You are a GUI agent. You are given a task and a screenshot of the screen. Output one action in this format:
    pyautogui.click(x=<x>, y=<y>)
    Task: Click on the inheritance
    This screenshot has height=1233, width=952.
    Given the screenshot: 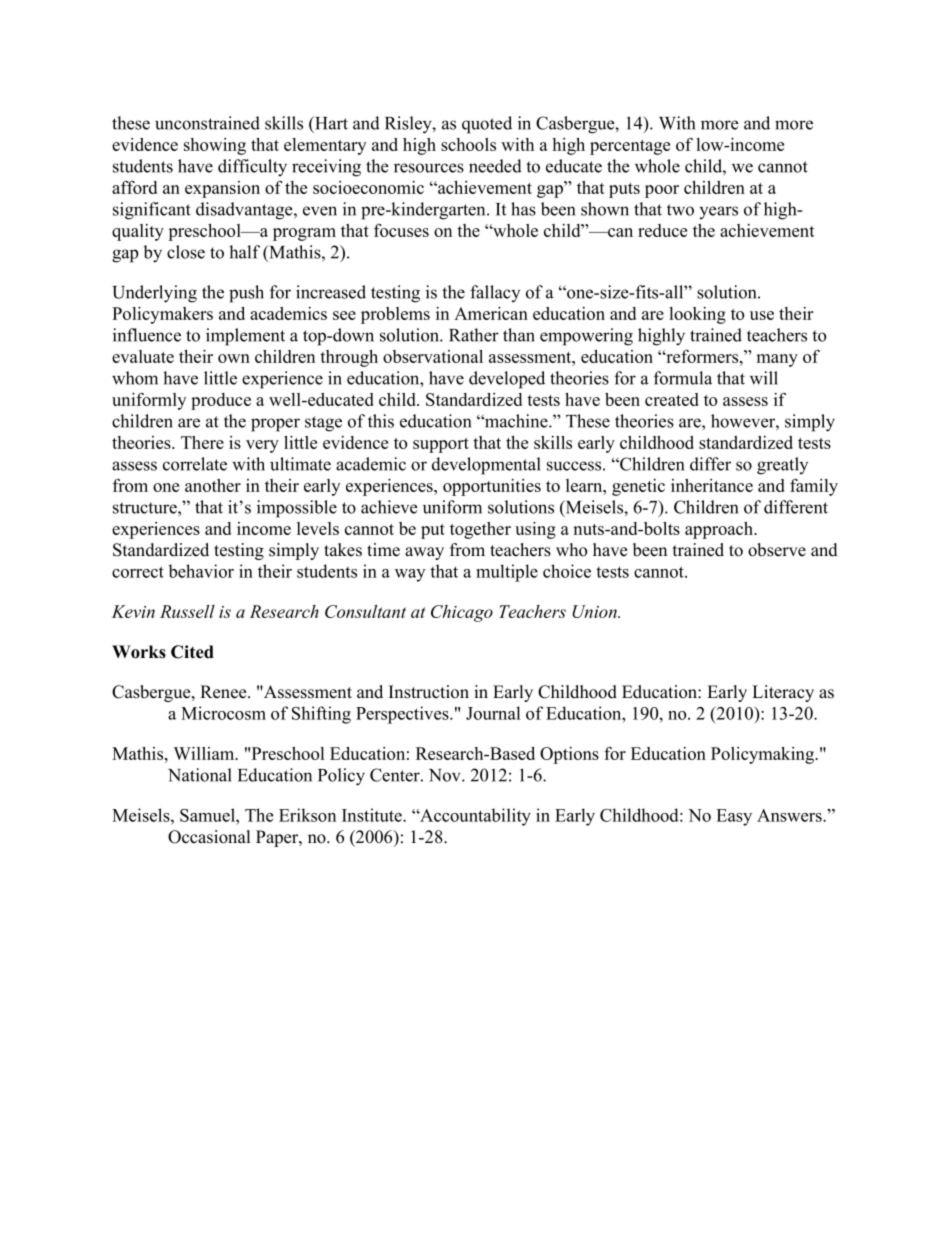 What is the action you would take?
    pyautogui.click(x=712, y=485)
